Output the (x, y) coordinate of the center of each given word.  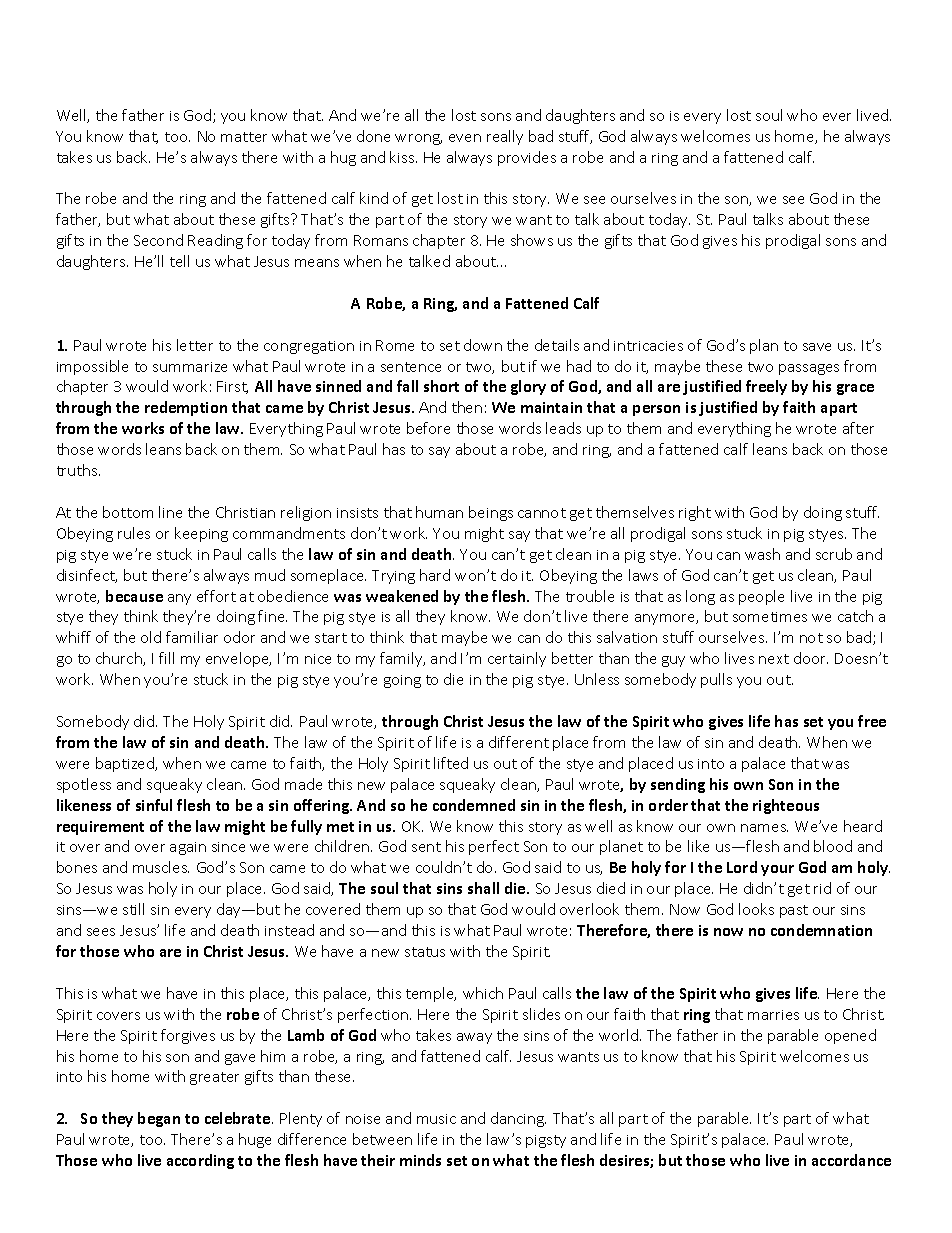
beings (491, 513)
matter (244, 137)
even (465, 138)
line (170, 512)
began (159, 1119)
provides (527, 158)
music (436, 1119)
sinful (154, 805)
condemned (474, 805)
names (764, 828)
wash (762, 554)
